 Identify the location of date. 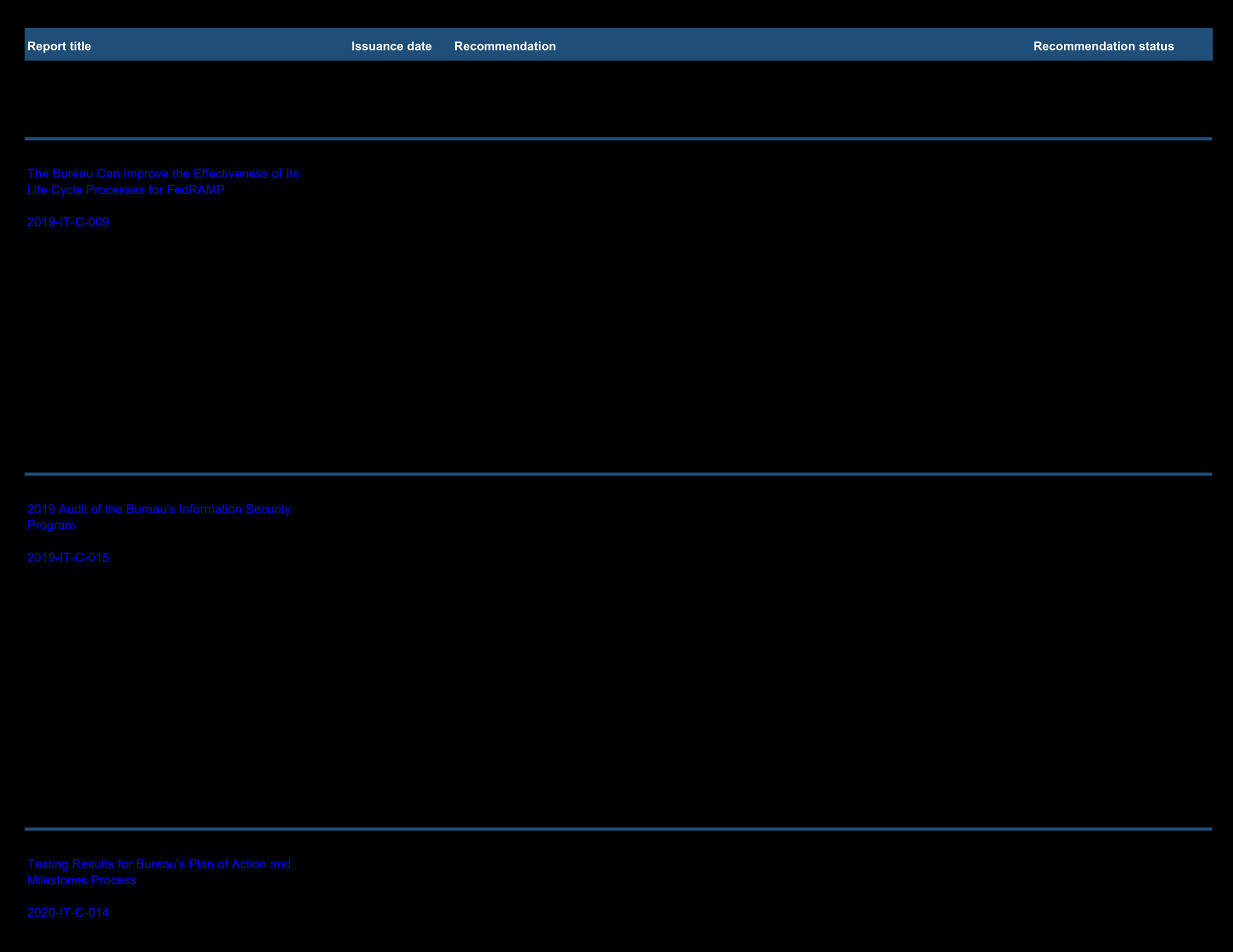
(419, 46).
